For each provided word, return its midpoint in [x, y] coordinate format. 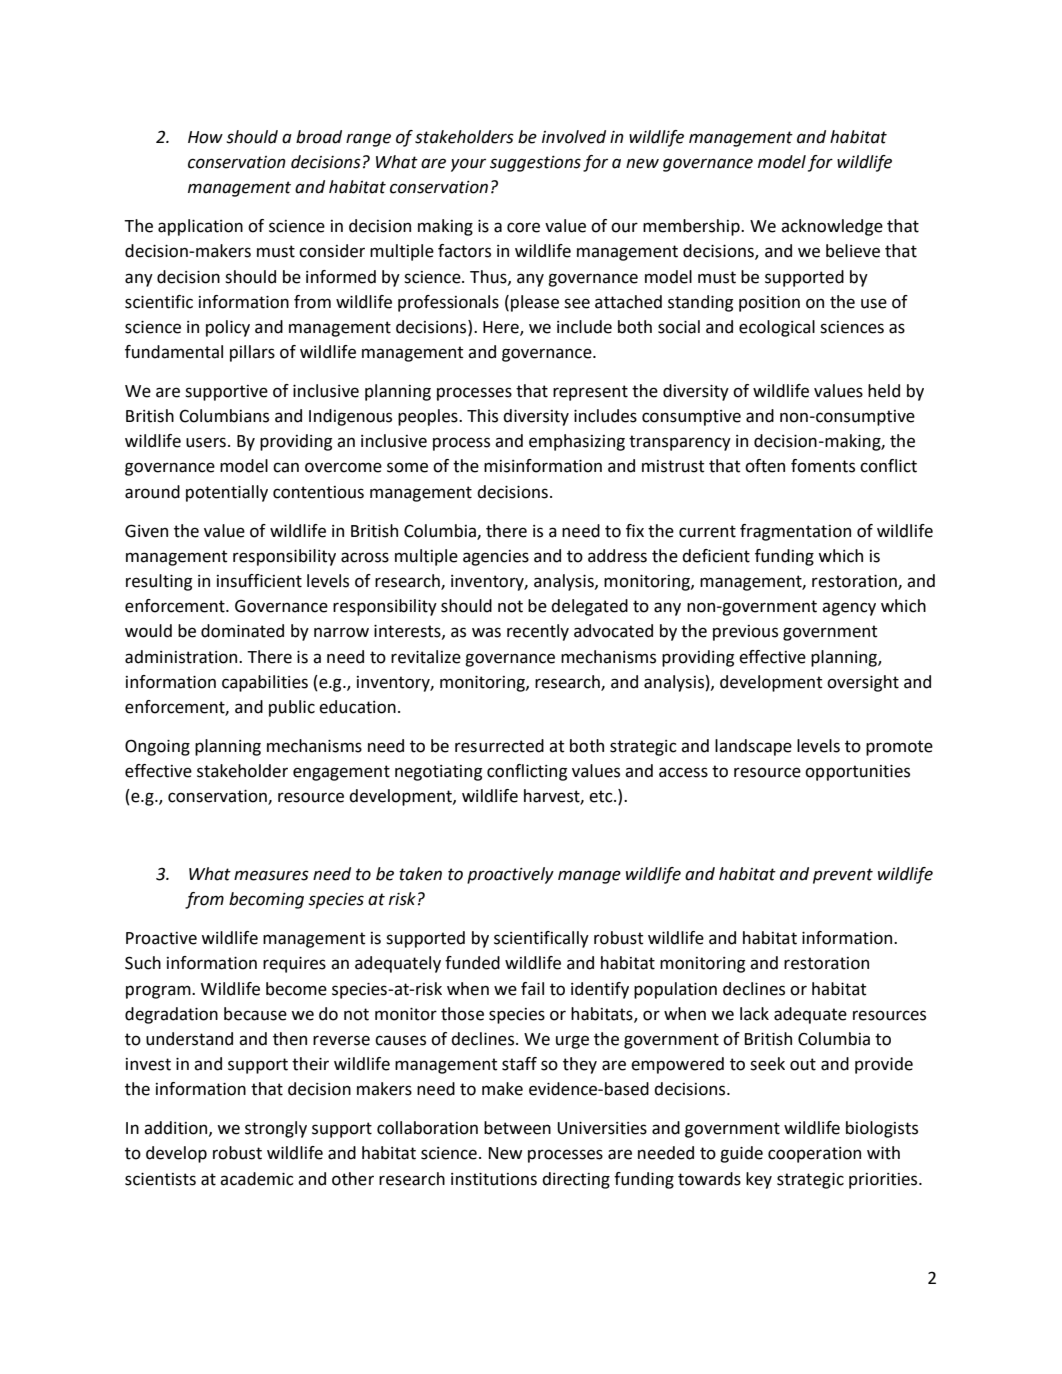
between [517, 1128]
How [205, 137]
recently [538, 632]
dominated [242, 631]
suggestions [535, 164]
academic [257, 1179]
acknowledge [832, 227]
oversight [863, 683]
